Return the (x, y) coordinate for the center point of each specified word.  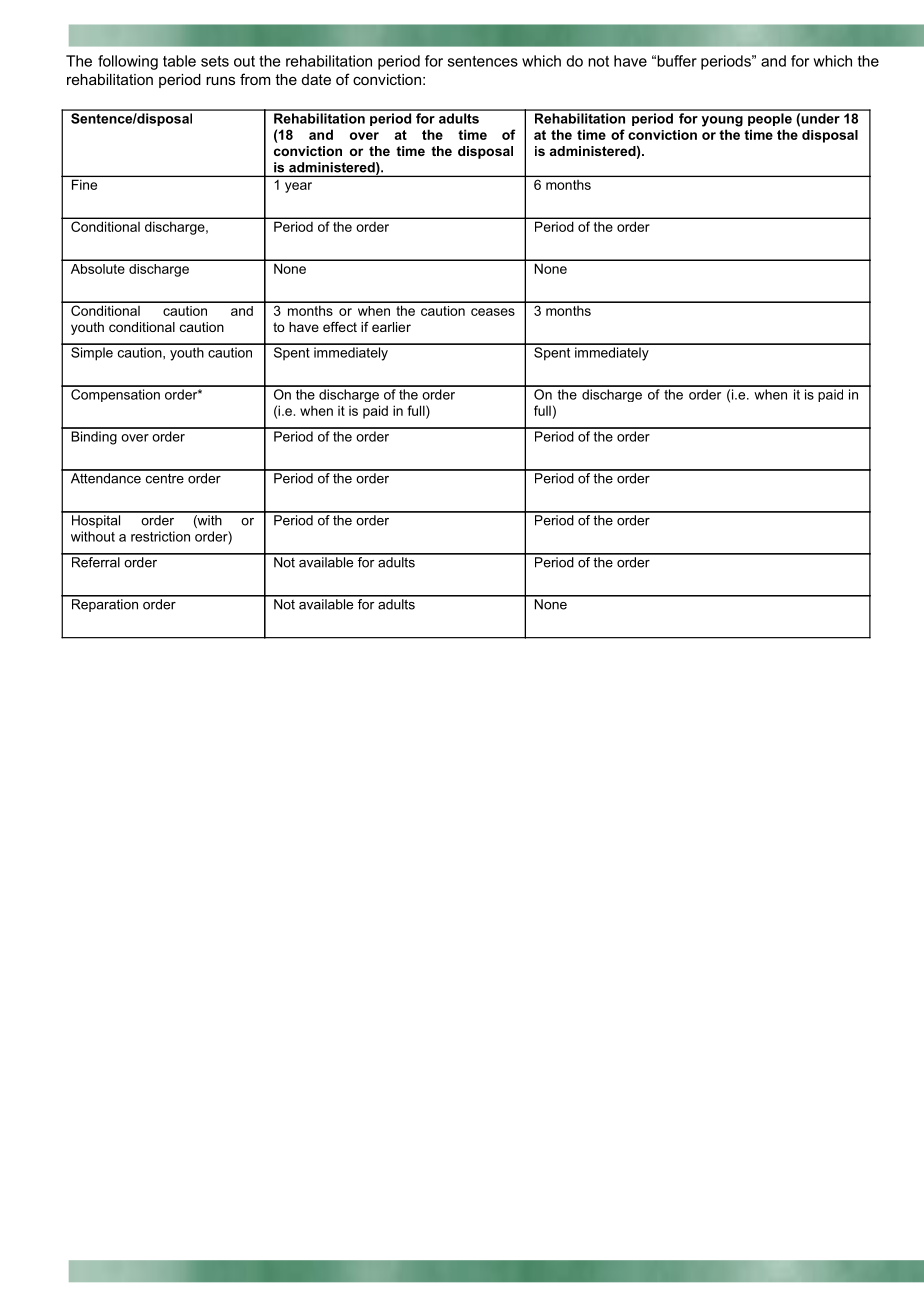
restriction (160, 536)
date (316, 79)
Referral (95, 561)
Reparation (104, 604)
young (722, 121)
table (179, 61)
